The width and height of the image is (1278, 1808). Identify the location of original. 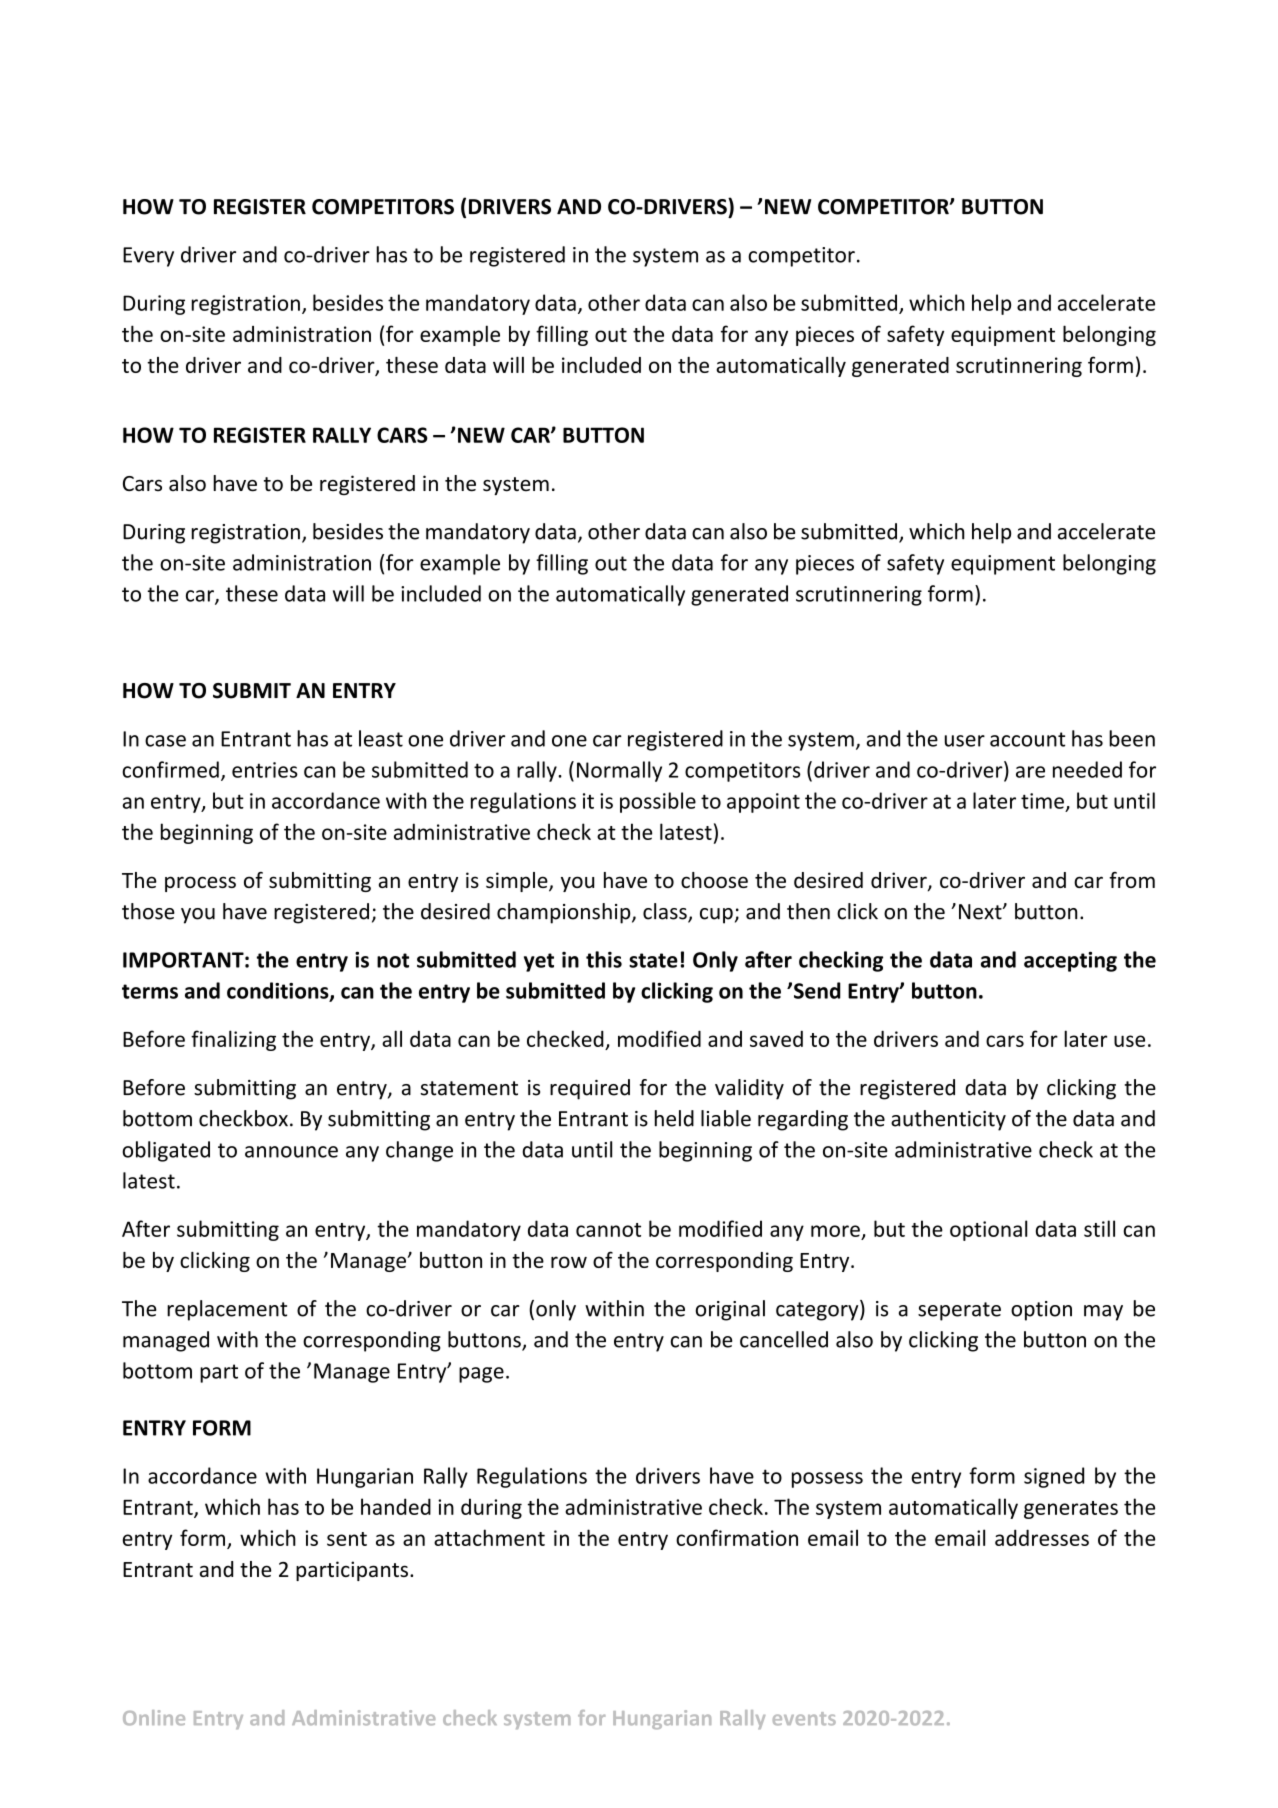
(730, 1310).
